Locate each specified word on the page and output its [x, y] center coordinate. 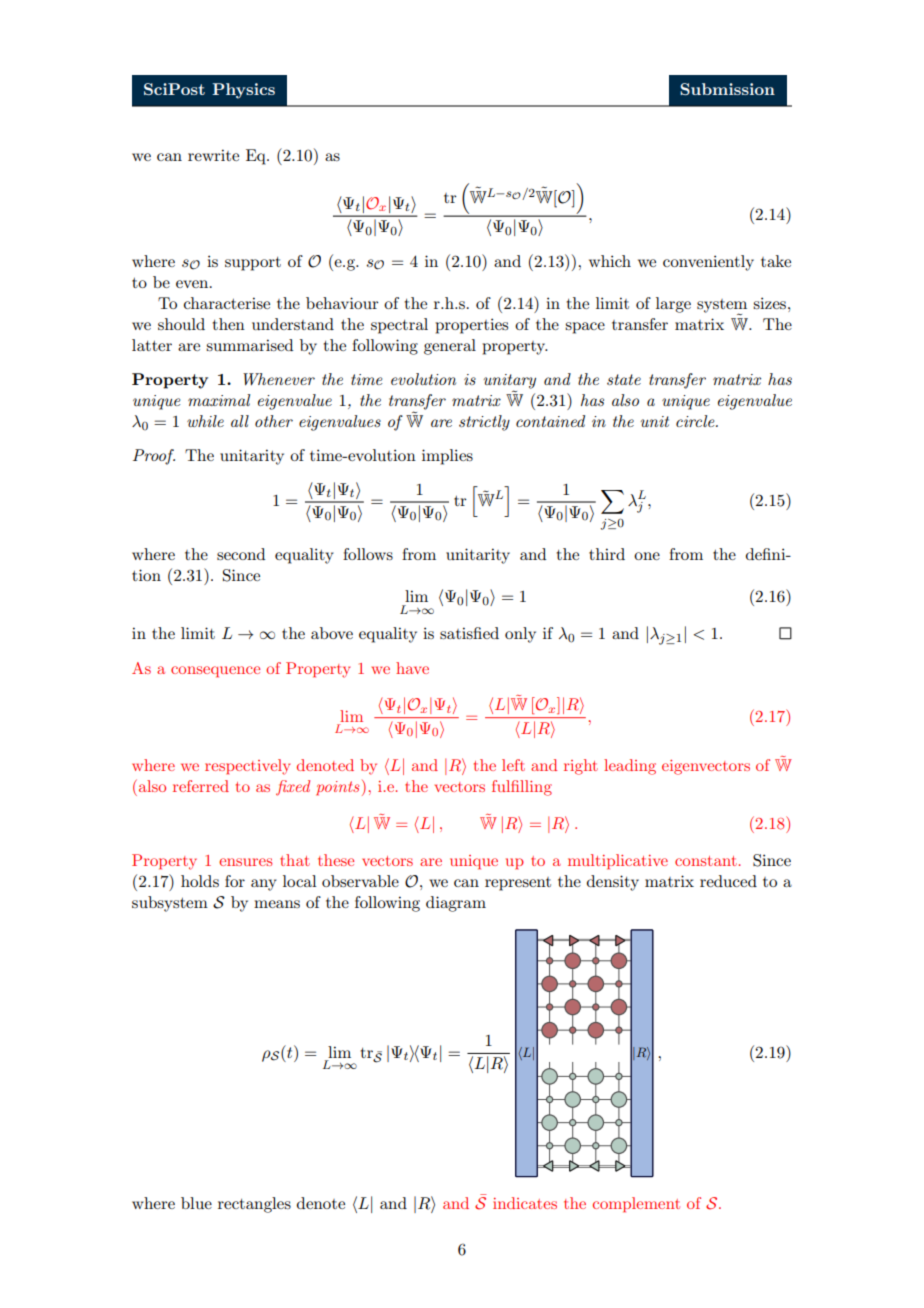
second [241, 554]
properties [471, 326]
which [610, 261]
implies [447, 457]
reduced [728, 881]
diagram [456, 904]
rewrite [213, 155]
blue [196, 1203]
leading [630, 767]
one [647, 556]
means [277, 904]
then [229, 324]
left [513, 765]
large [673, 305]
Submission [727, 89]
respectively [247, 767]
